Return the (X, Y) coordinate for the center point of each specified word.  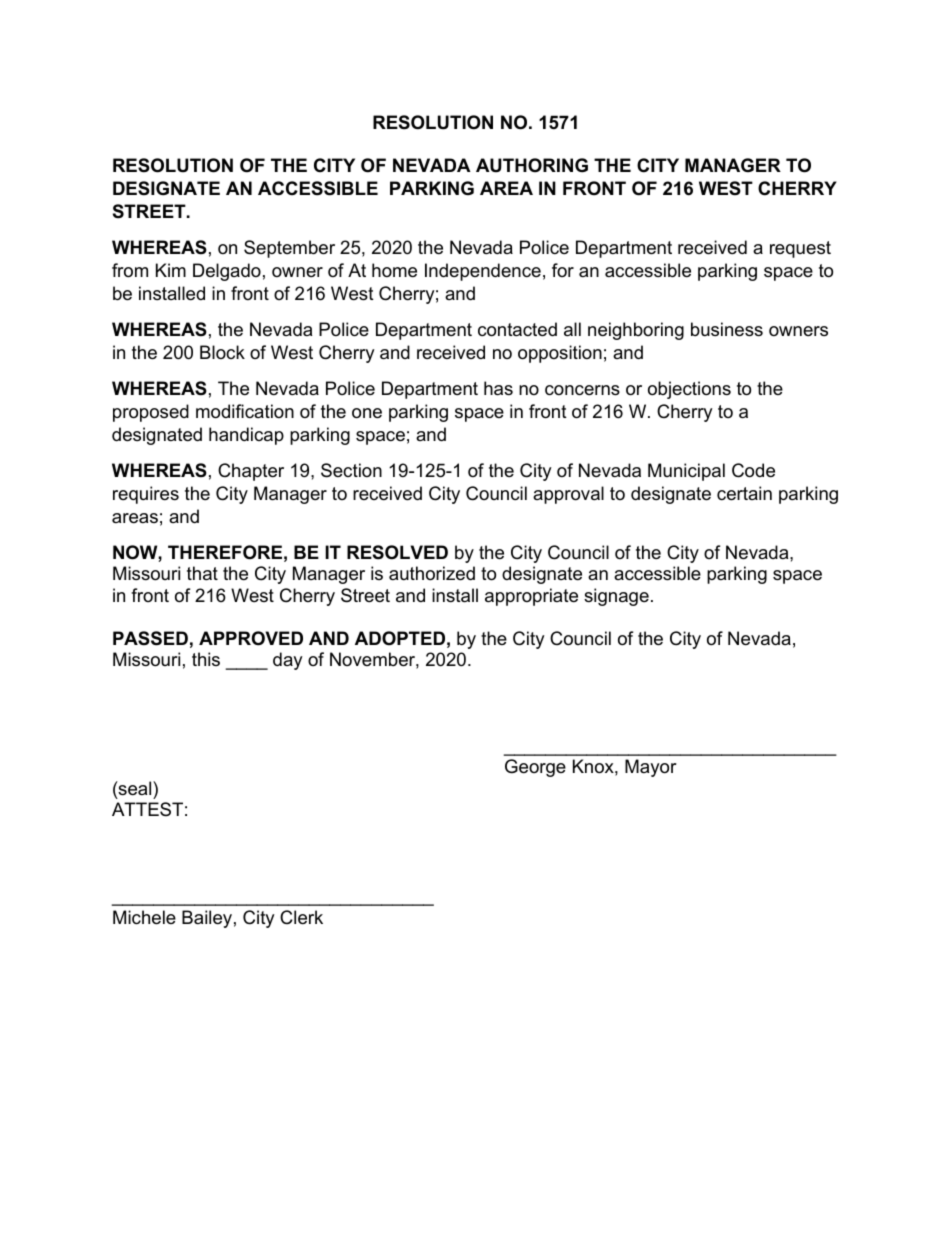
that (202, 573)
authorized (432, 573)
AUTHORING (532, 165)
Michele (144, 917)
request (800, 249)
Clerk (301, 917)
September (289, 249)
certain (744, 493)
